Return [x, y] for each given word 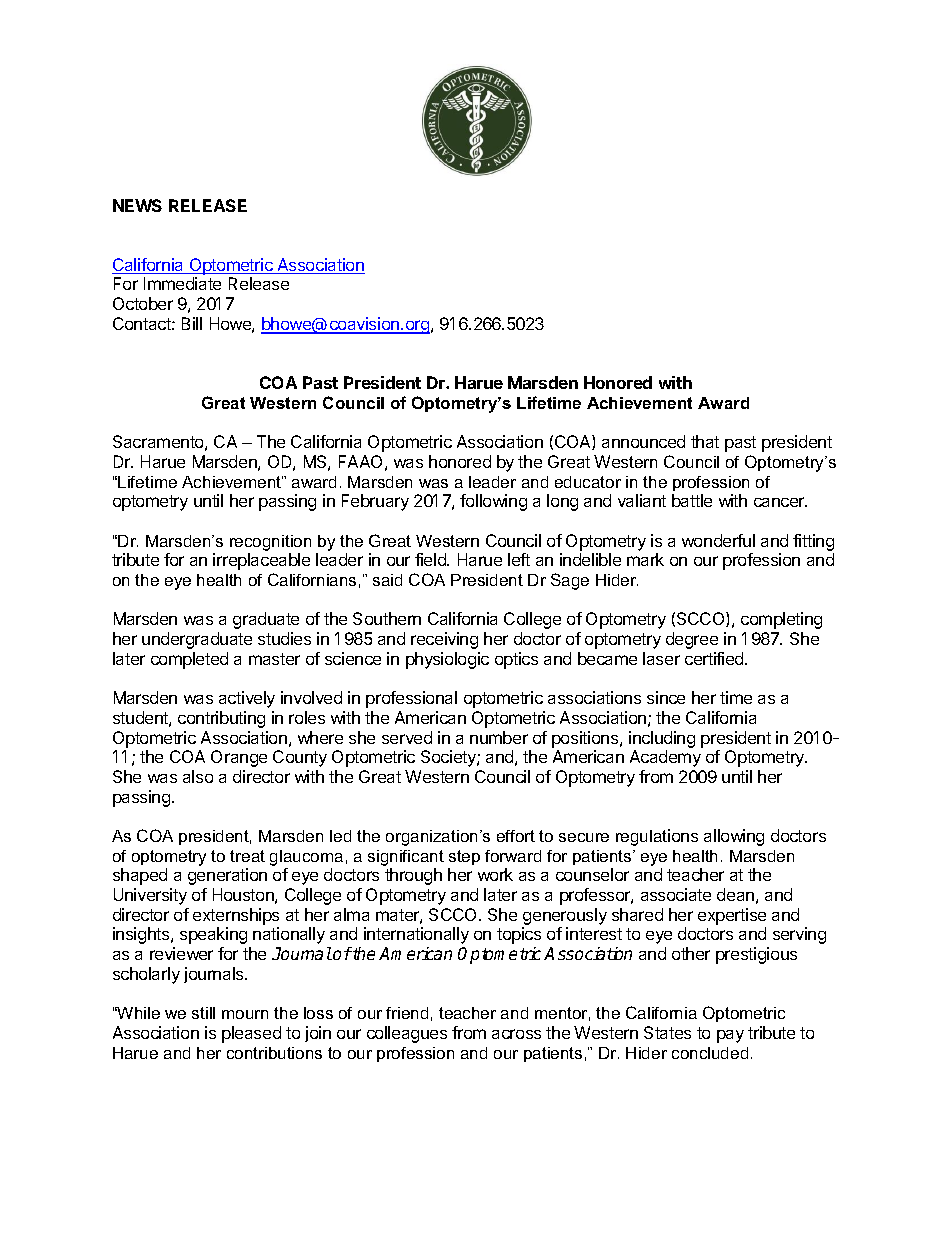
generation [227, 876]
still [203, 1013]
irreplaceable [261, 561]
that [705, 441]
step [464, 857]
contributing [221, 719]
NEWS [137, 205]
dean [735, 894]
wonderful [718, 540]
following [493, 502]
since [666, 697]
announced [643, 441]
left [519, 559]
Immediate [182, 283]
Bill [192, 323]
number [499, 737]
